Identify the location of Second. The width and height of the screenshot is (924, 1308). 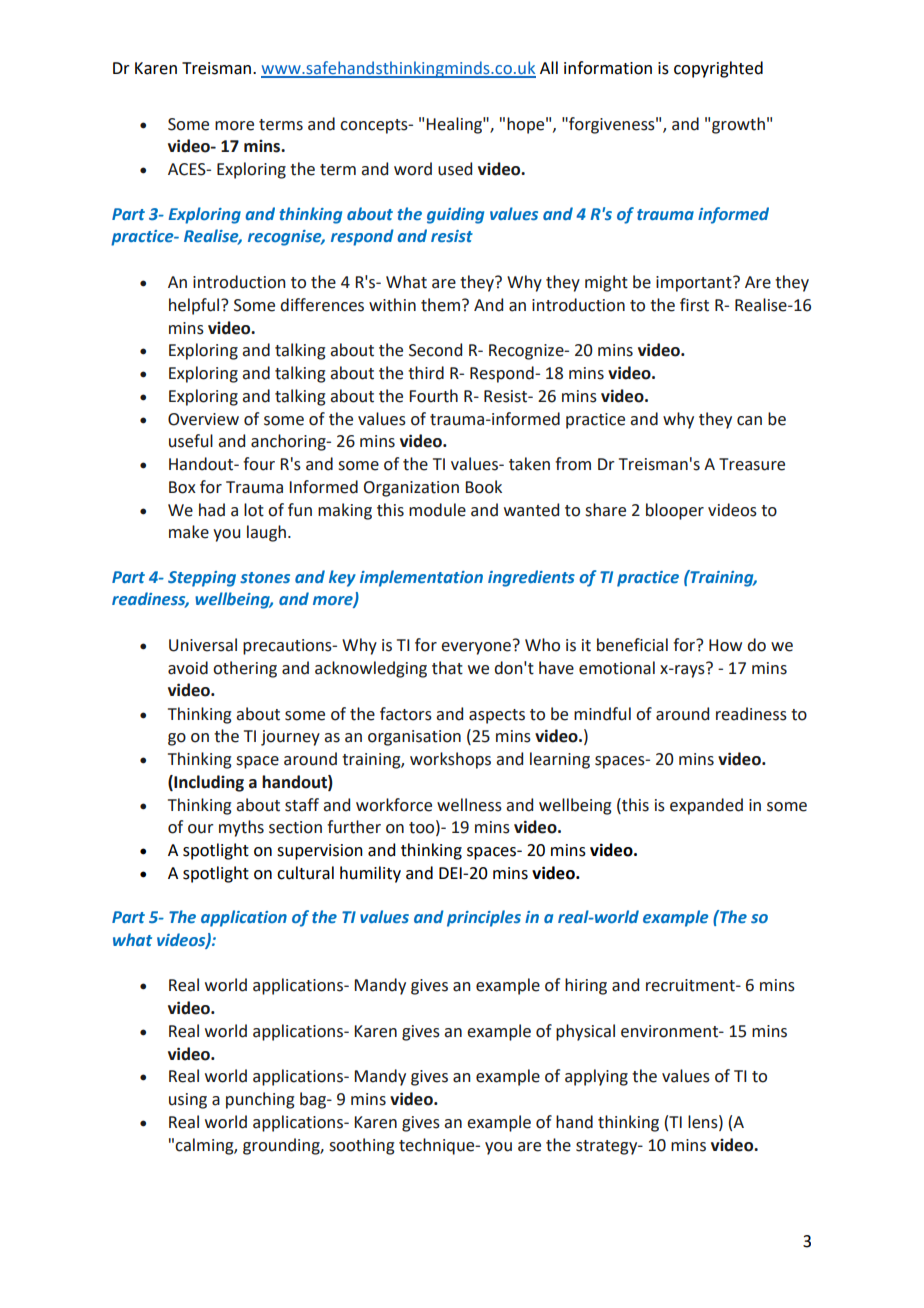
(435, 350).
